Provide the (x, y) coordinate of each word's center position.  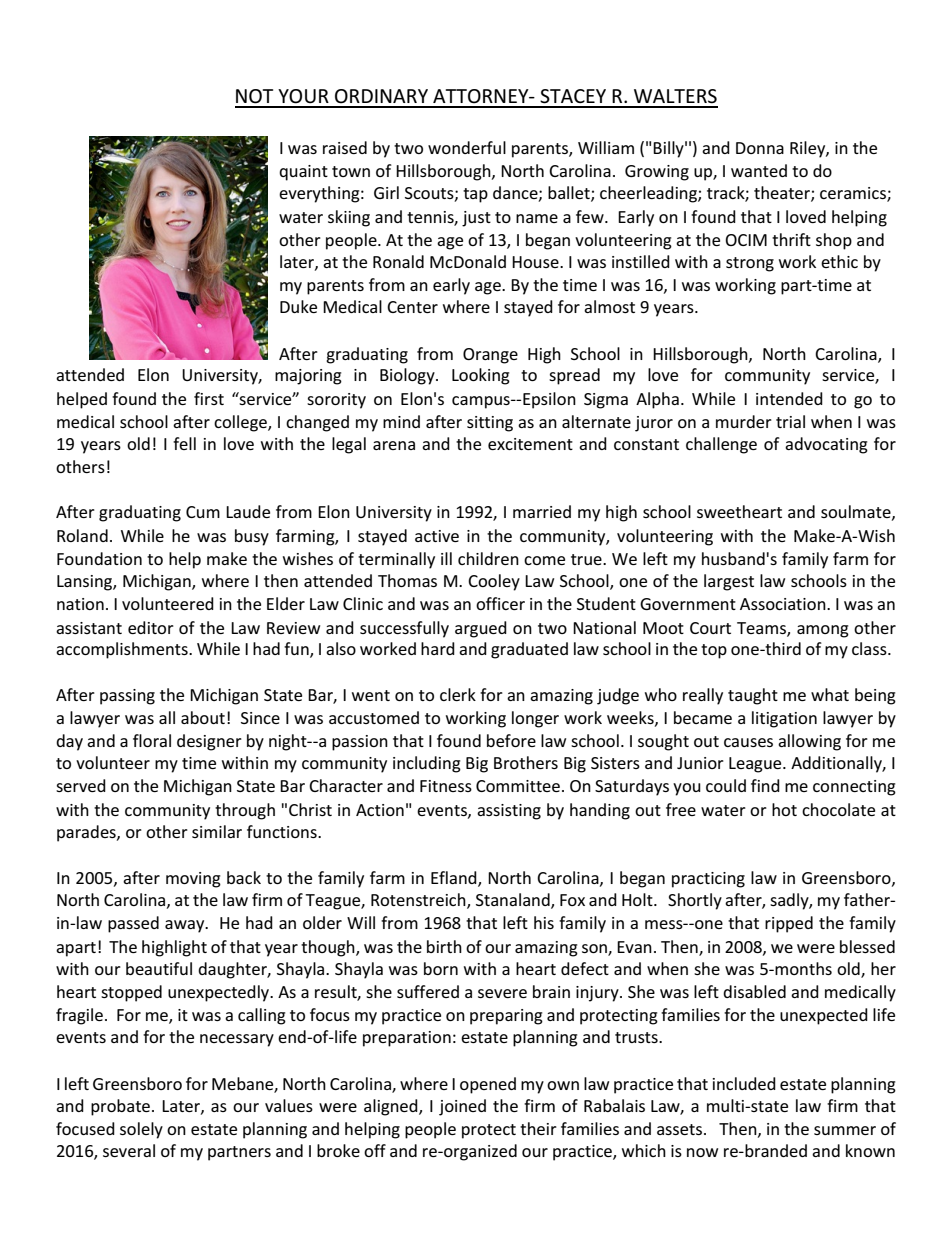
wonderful (467, 147)
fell (184, 443)
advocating (826, 445)
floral (152, 740)
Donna (760, 148)
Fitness (446, 786)
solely (141, 1130)
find (765, 785)
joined (462, 1107)
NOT (254, 96)
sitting (490, 424)
